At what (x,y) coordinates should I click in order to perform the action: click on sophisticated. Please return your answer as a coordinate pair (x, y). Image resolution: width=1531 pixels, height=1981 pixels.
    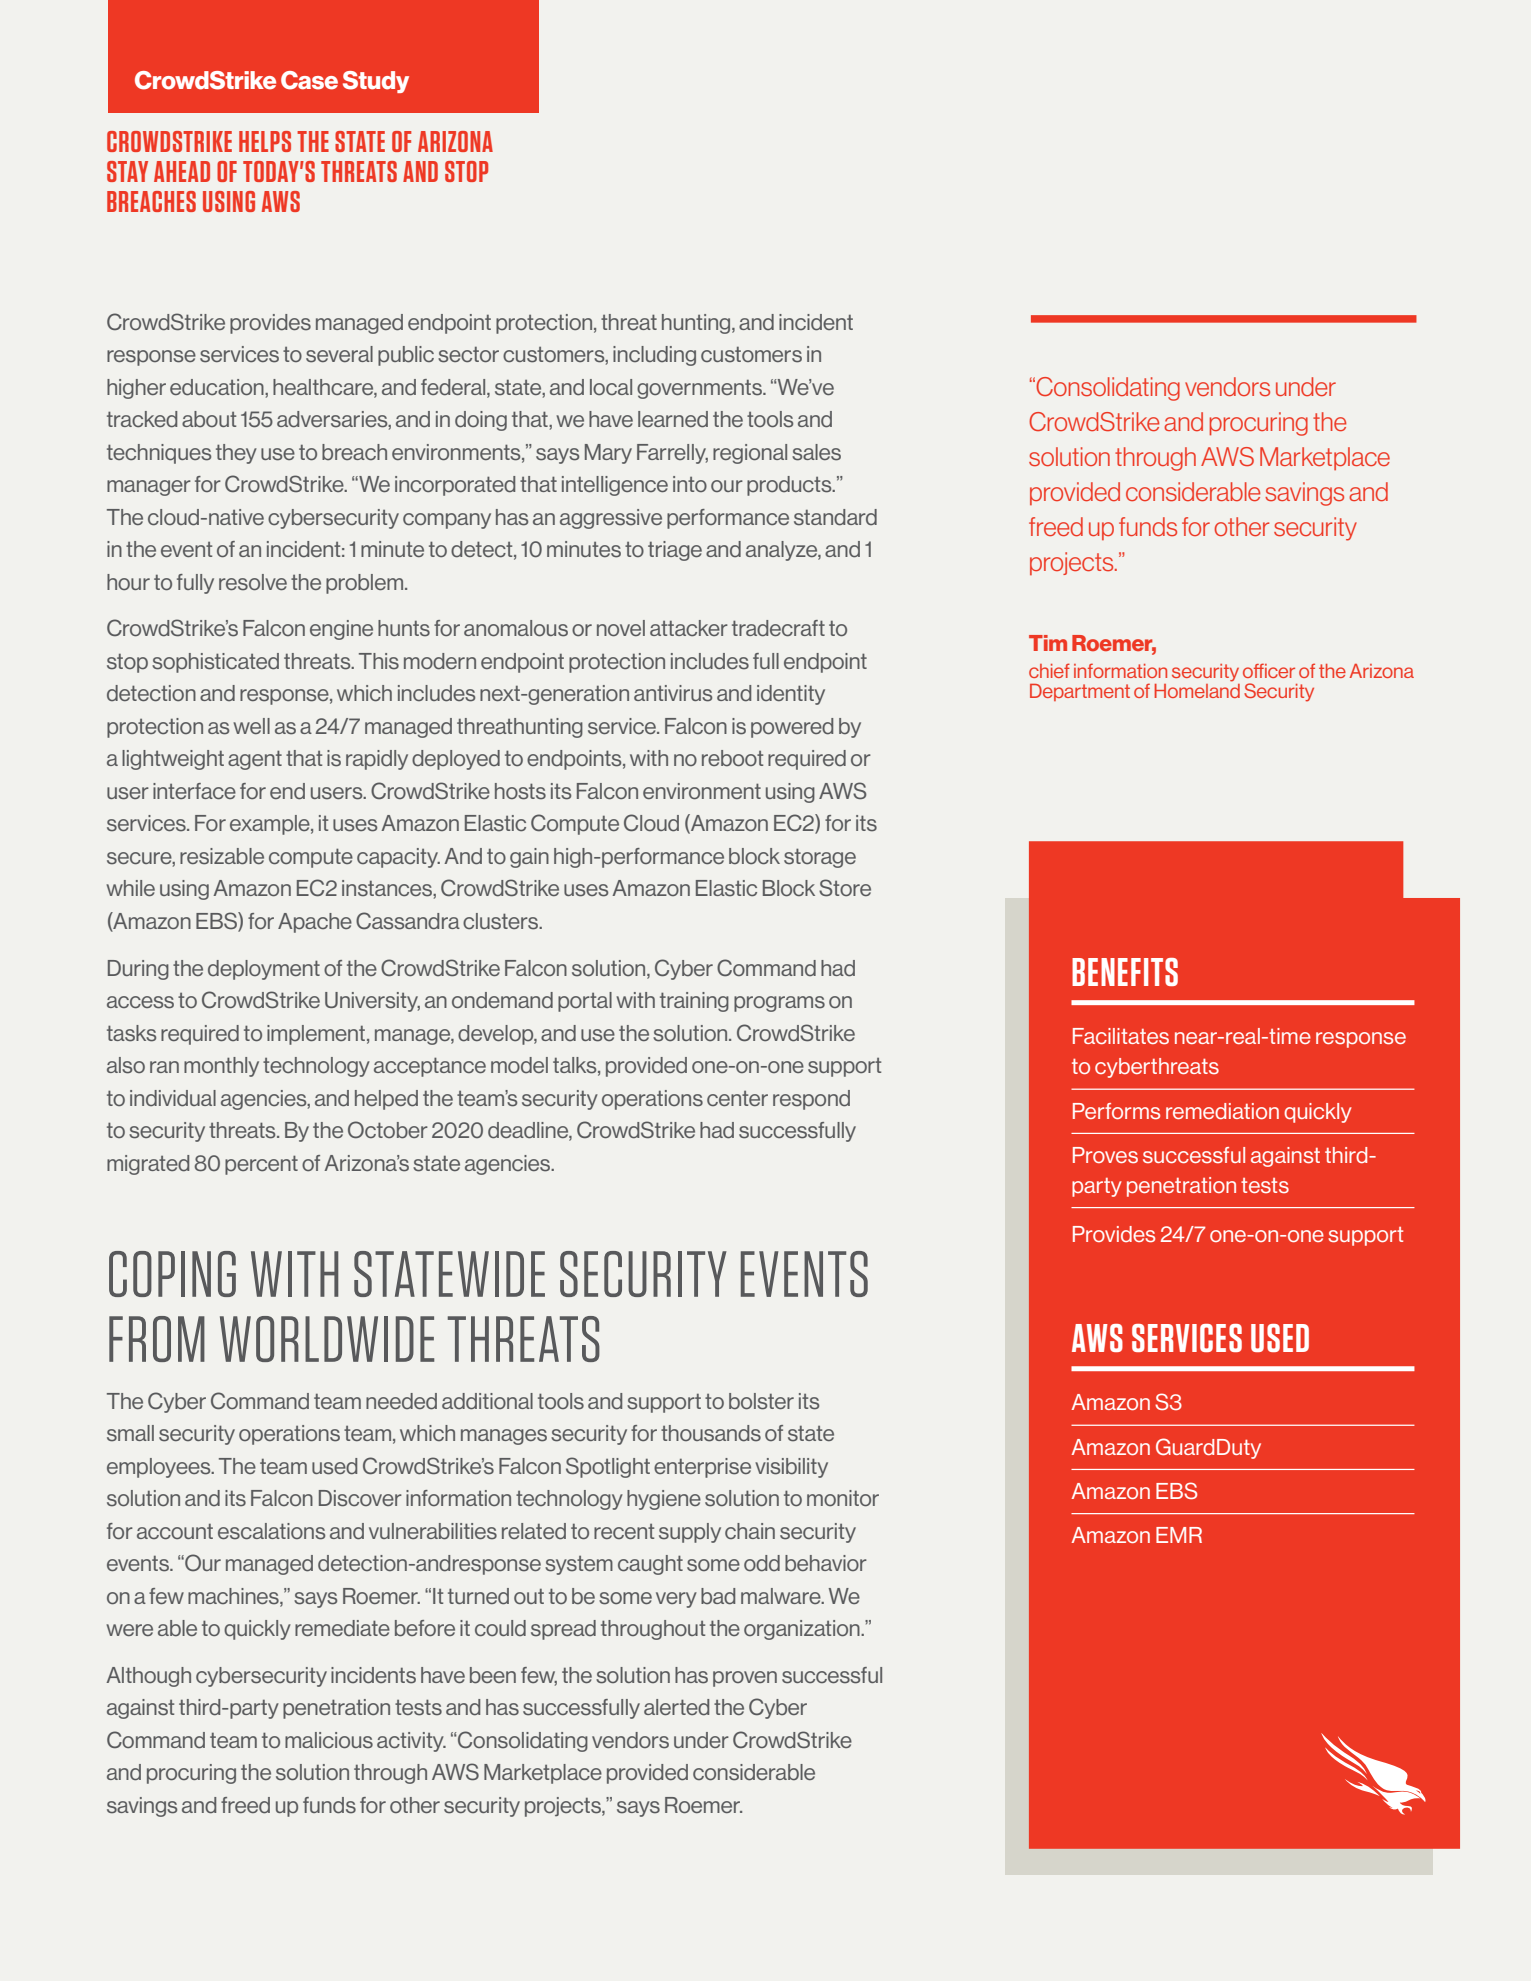
    Looking at the image, I should click on (215, 663).
